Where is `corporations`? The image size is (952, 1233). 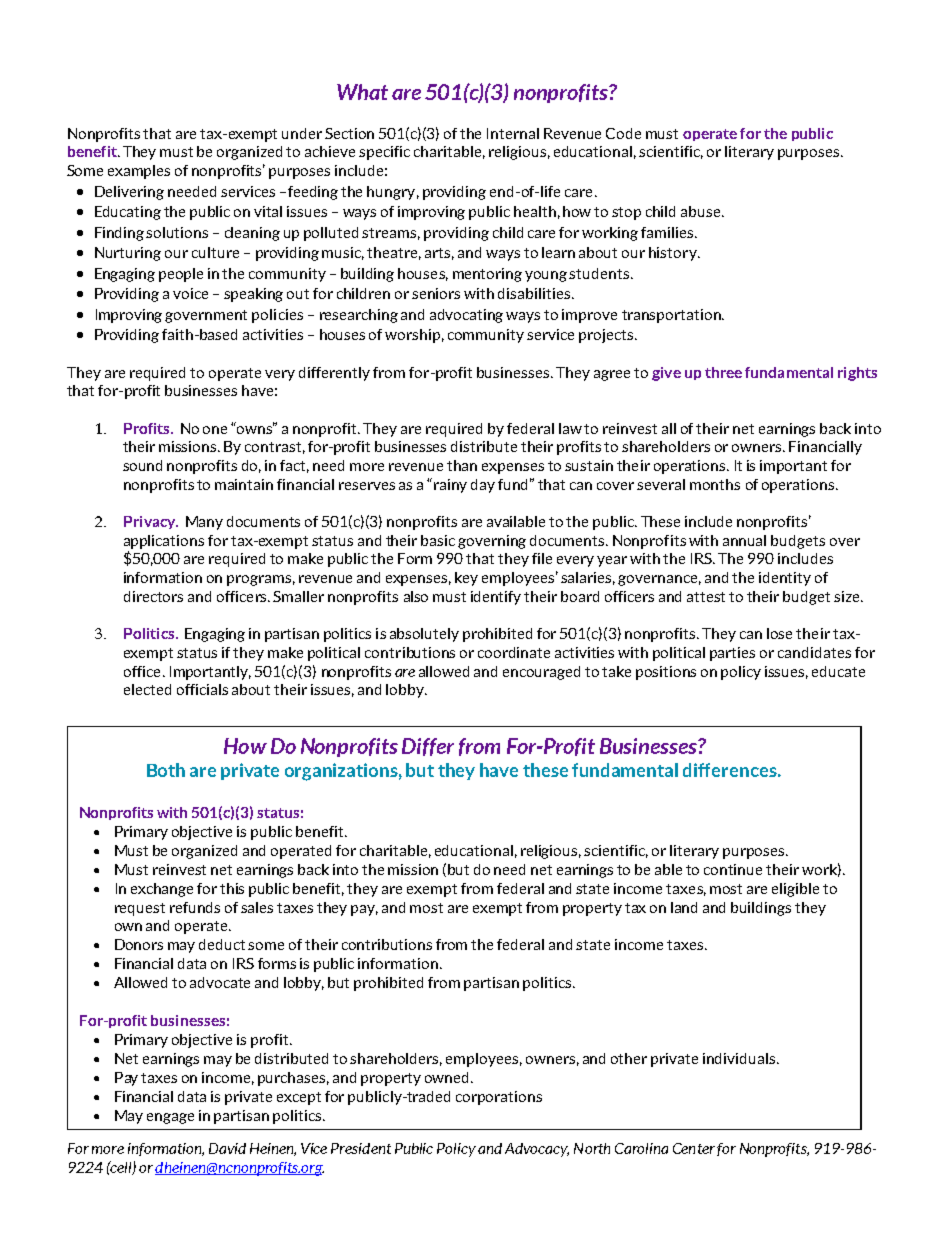 corporations is located at coordinates (499, 1098).
